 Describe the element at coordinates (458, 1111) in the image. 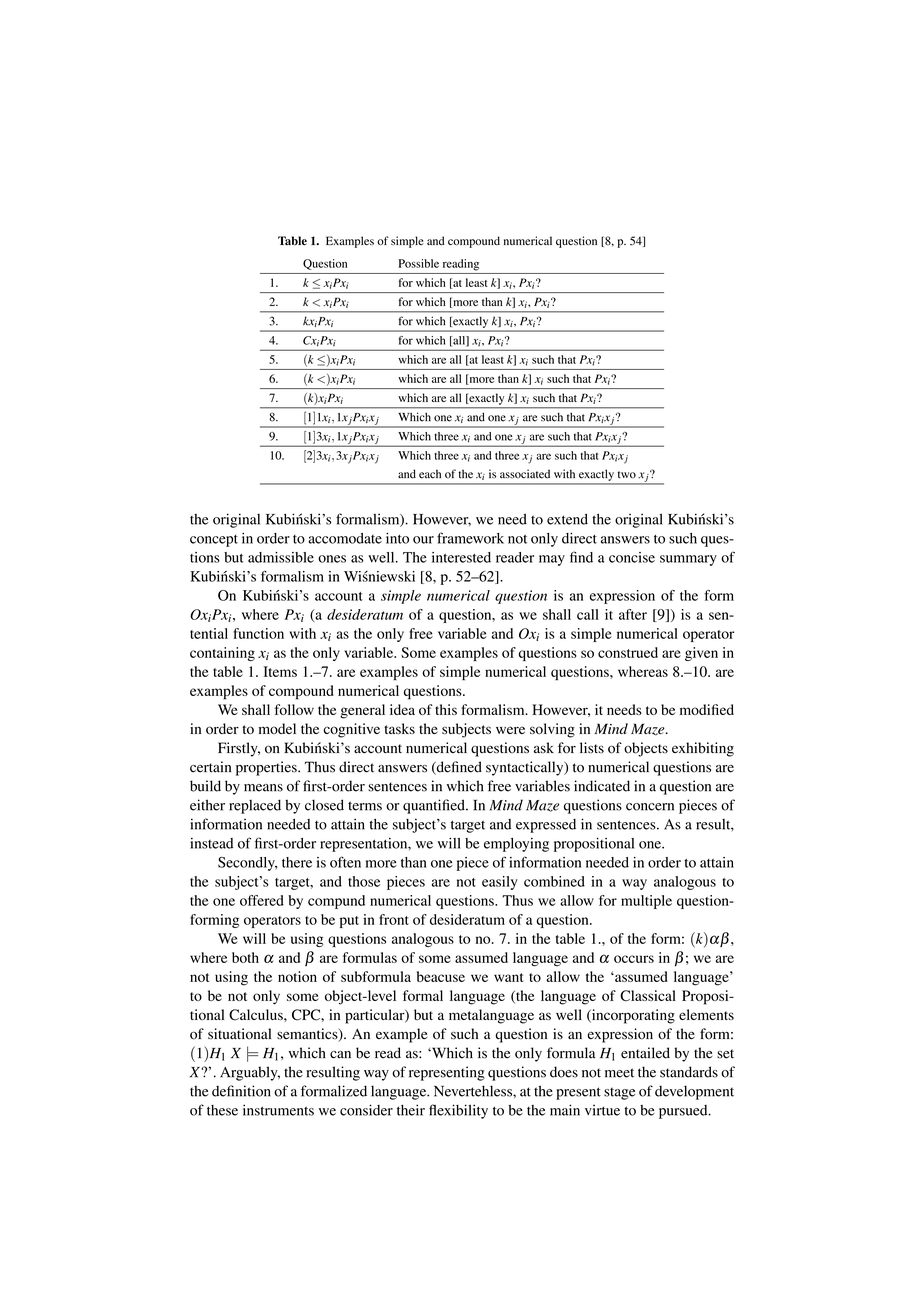

I see `flexibility` at that location.
